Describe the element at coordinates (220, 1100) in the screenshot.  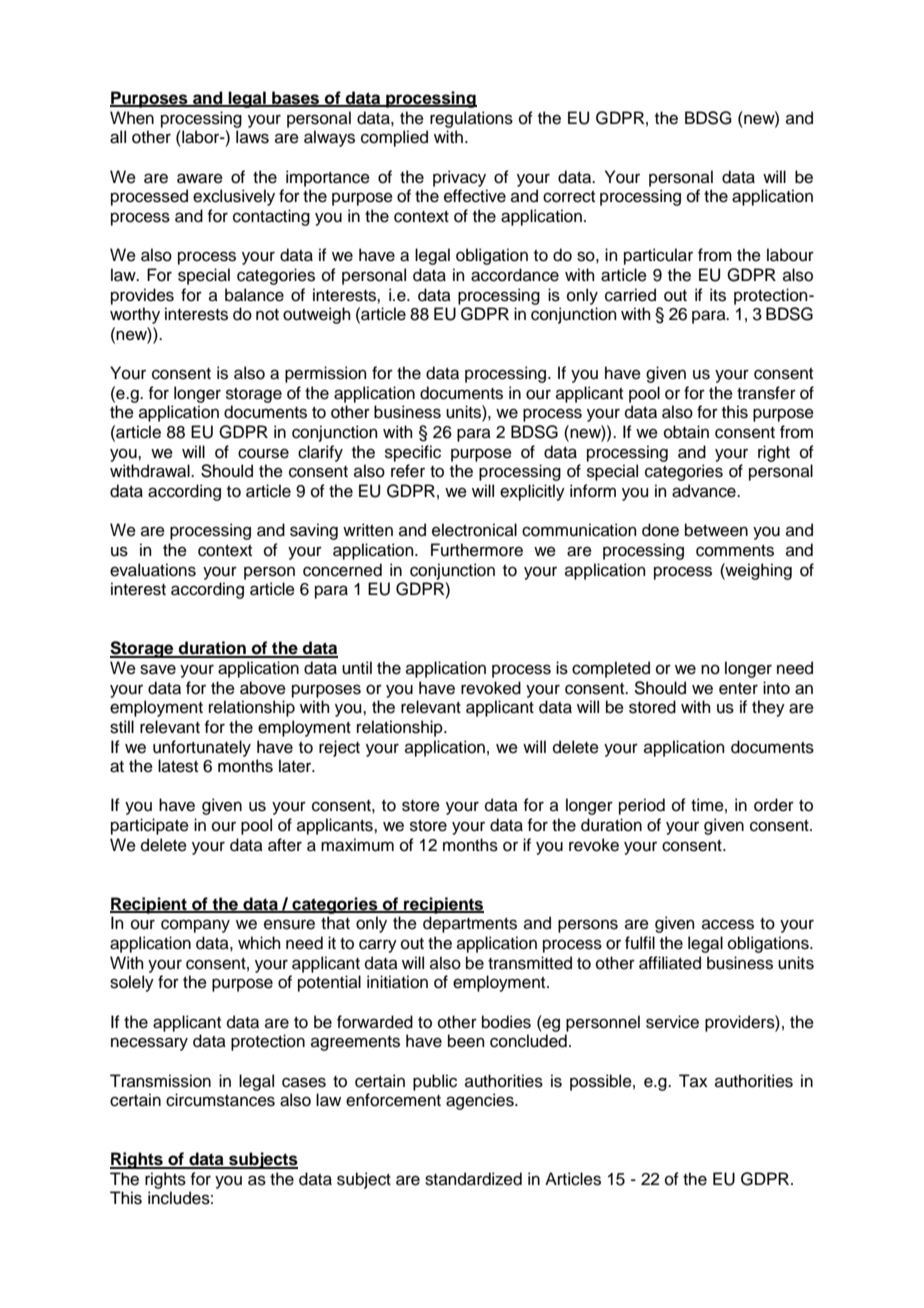
I see `circumstances` at that location.
